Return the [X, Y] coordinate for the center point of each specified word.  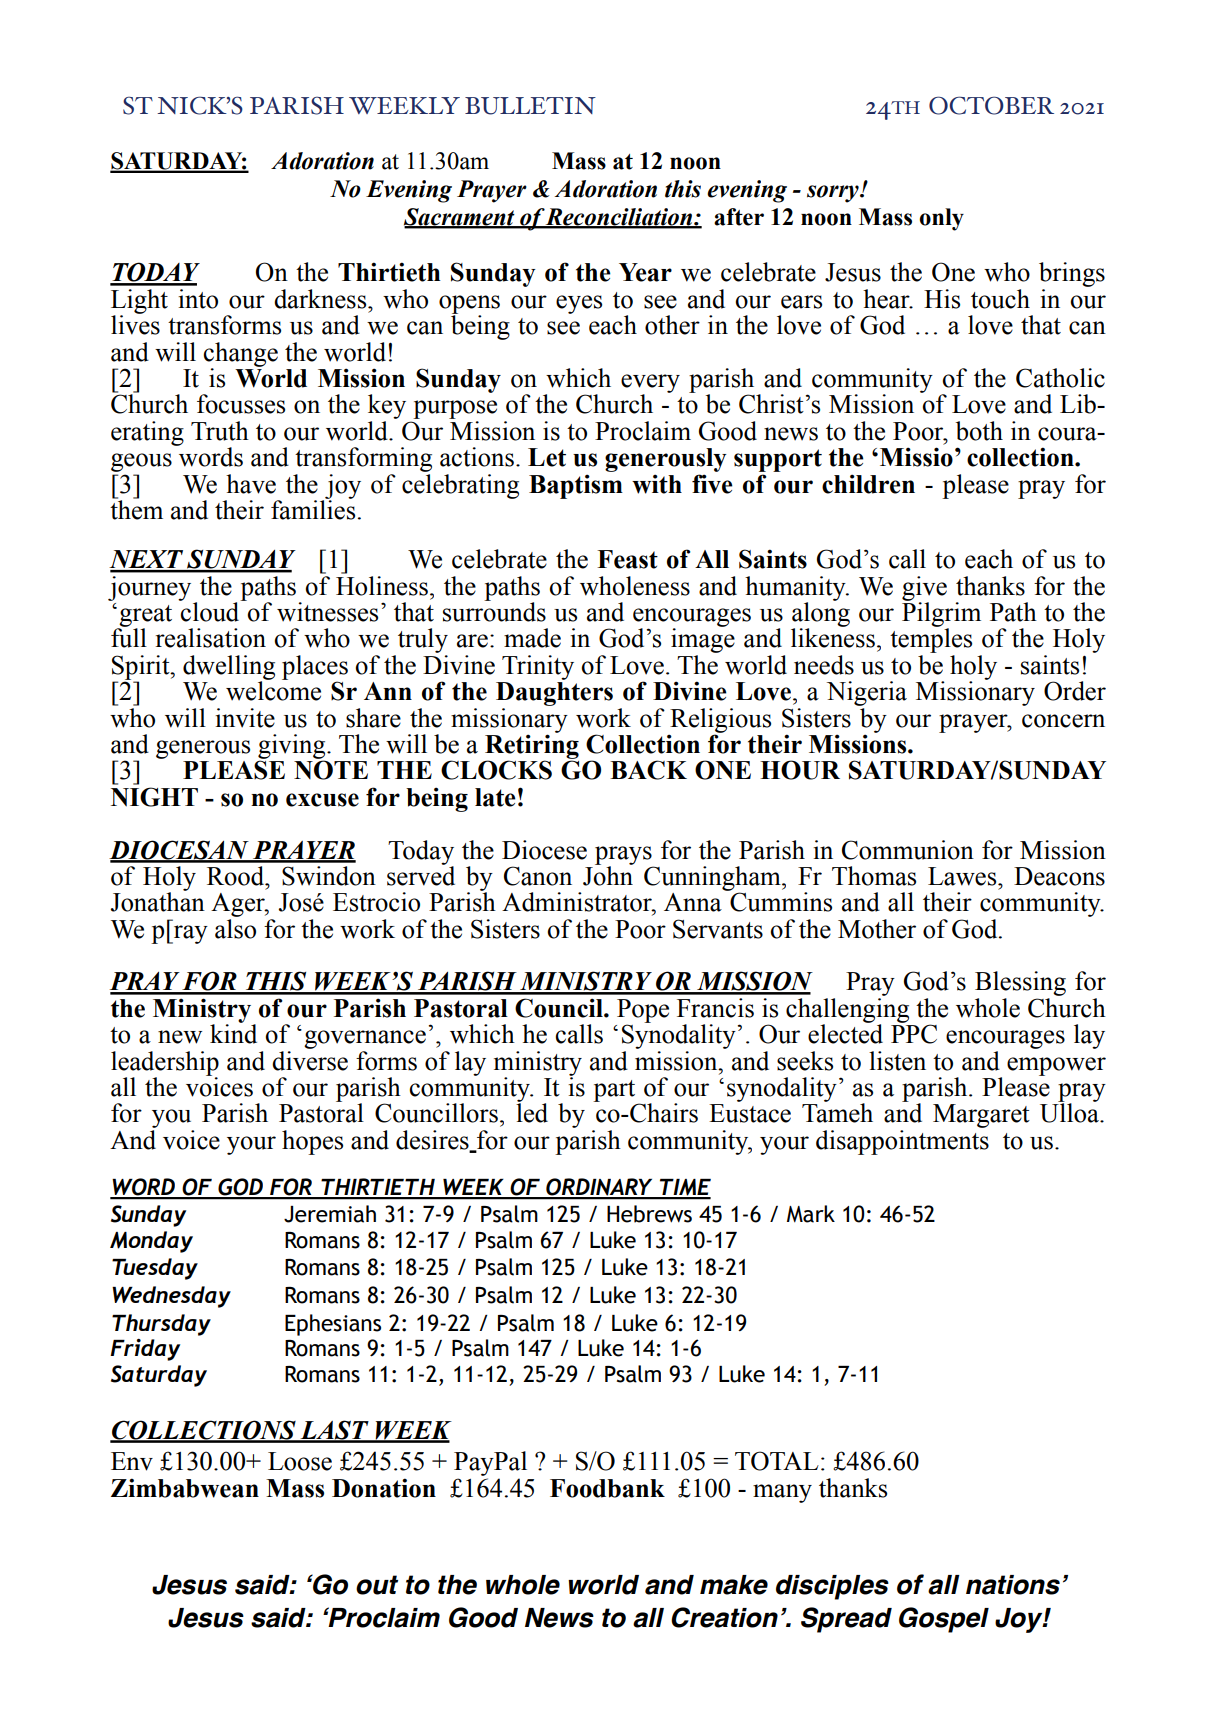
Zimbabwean [185, 1488]
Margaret [981, 1116]
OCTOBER [991, 105]
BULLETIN [530, 106]
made [532, 638]
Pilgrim [941, 614]
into [198, 299]
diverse [310, 1061]
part [614, 1091]
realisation [211, 638]
